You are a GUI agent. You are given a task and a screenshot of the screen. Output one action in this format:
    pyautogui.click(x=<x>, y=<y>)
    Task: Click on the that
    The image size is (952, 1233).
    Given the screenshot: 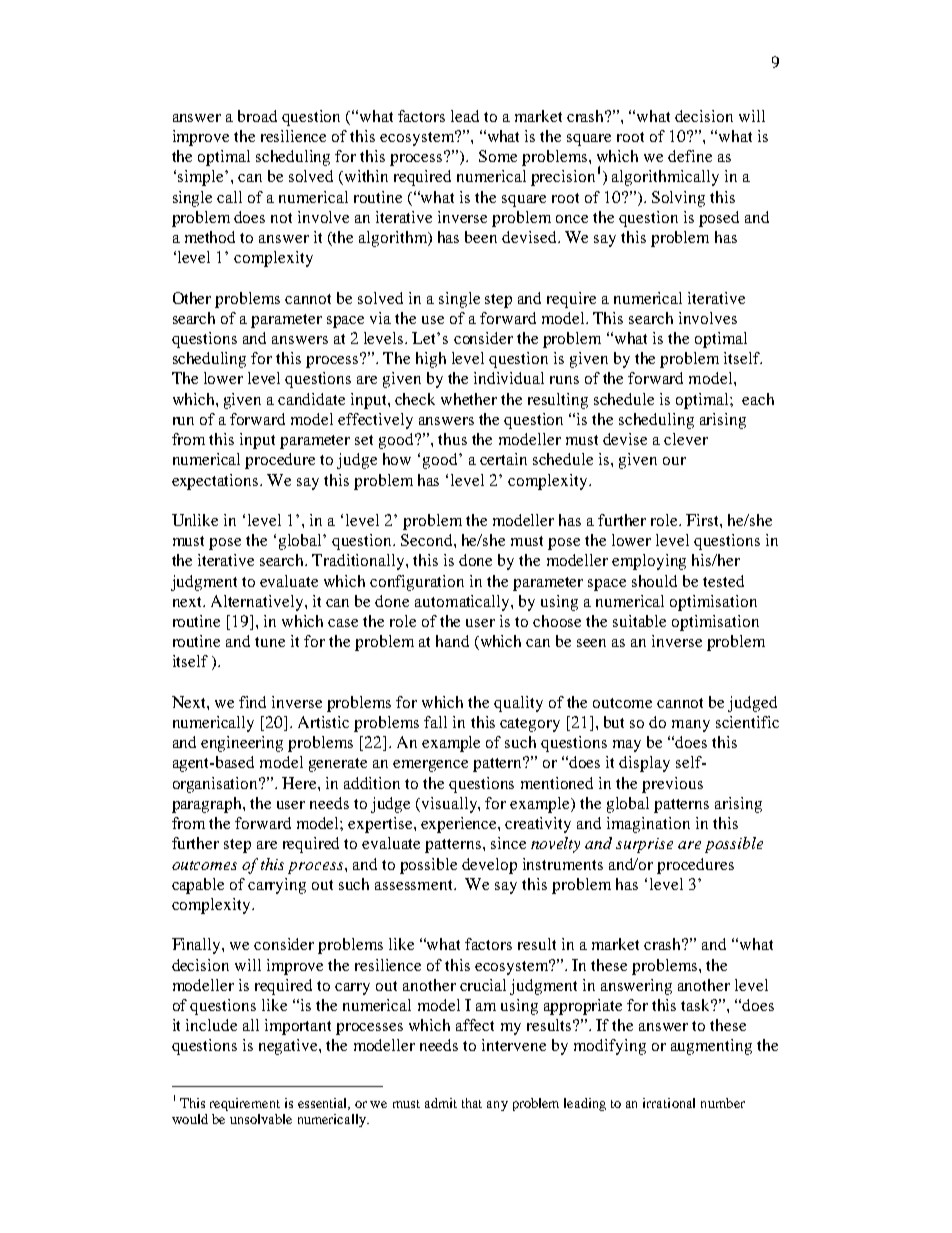 What is the action you would take?
    pyautogui.click(x=472, y=1103)
